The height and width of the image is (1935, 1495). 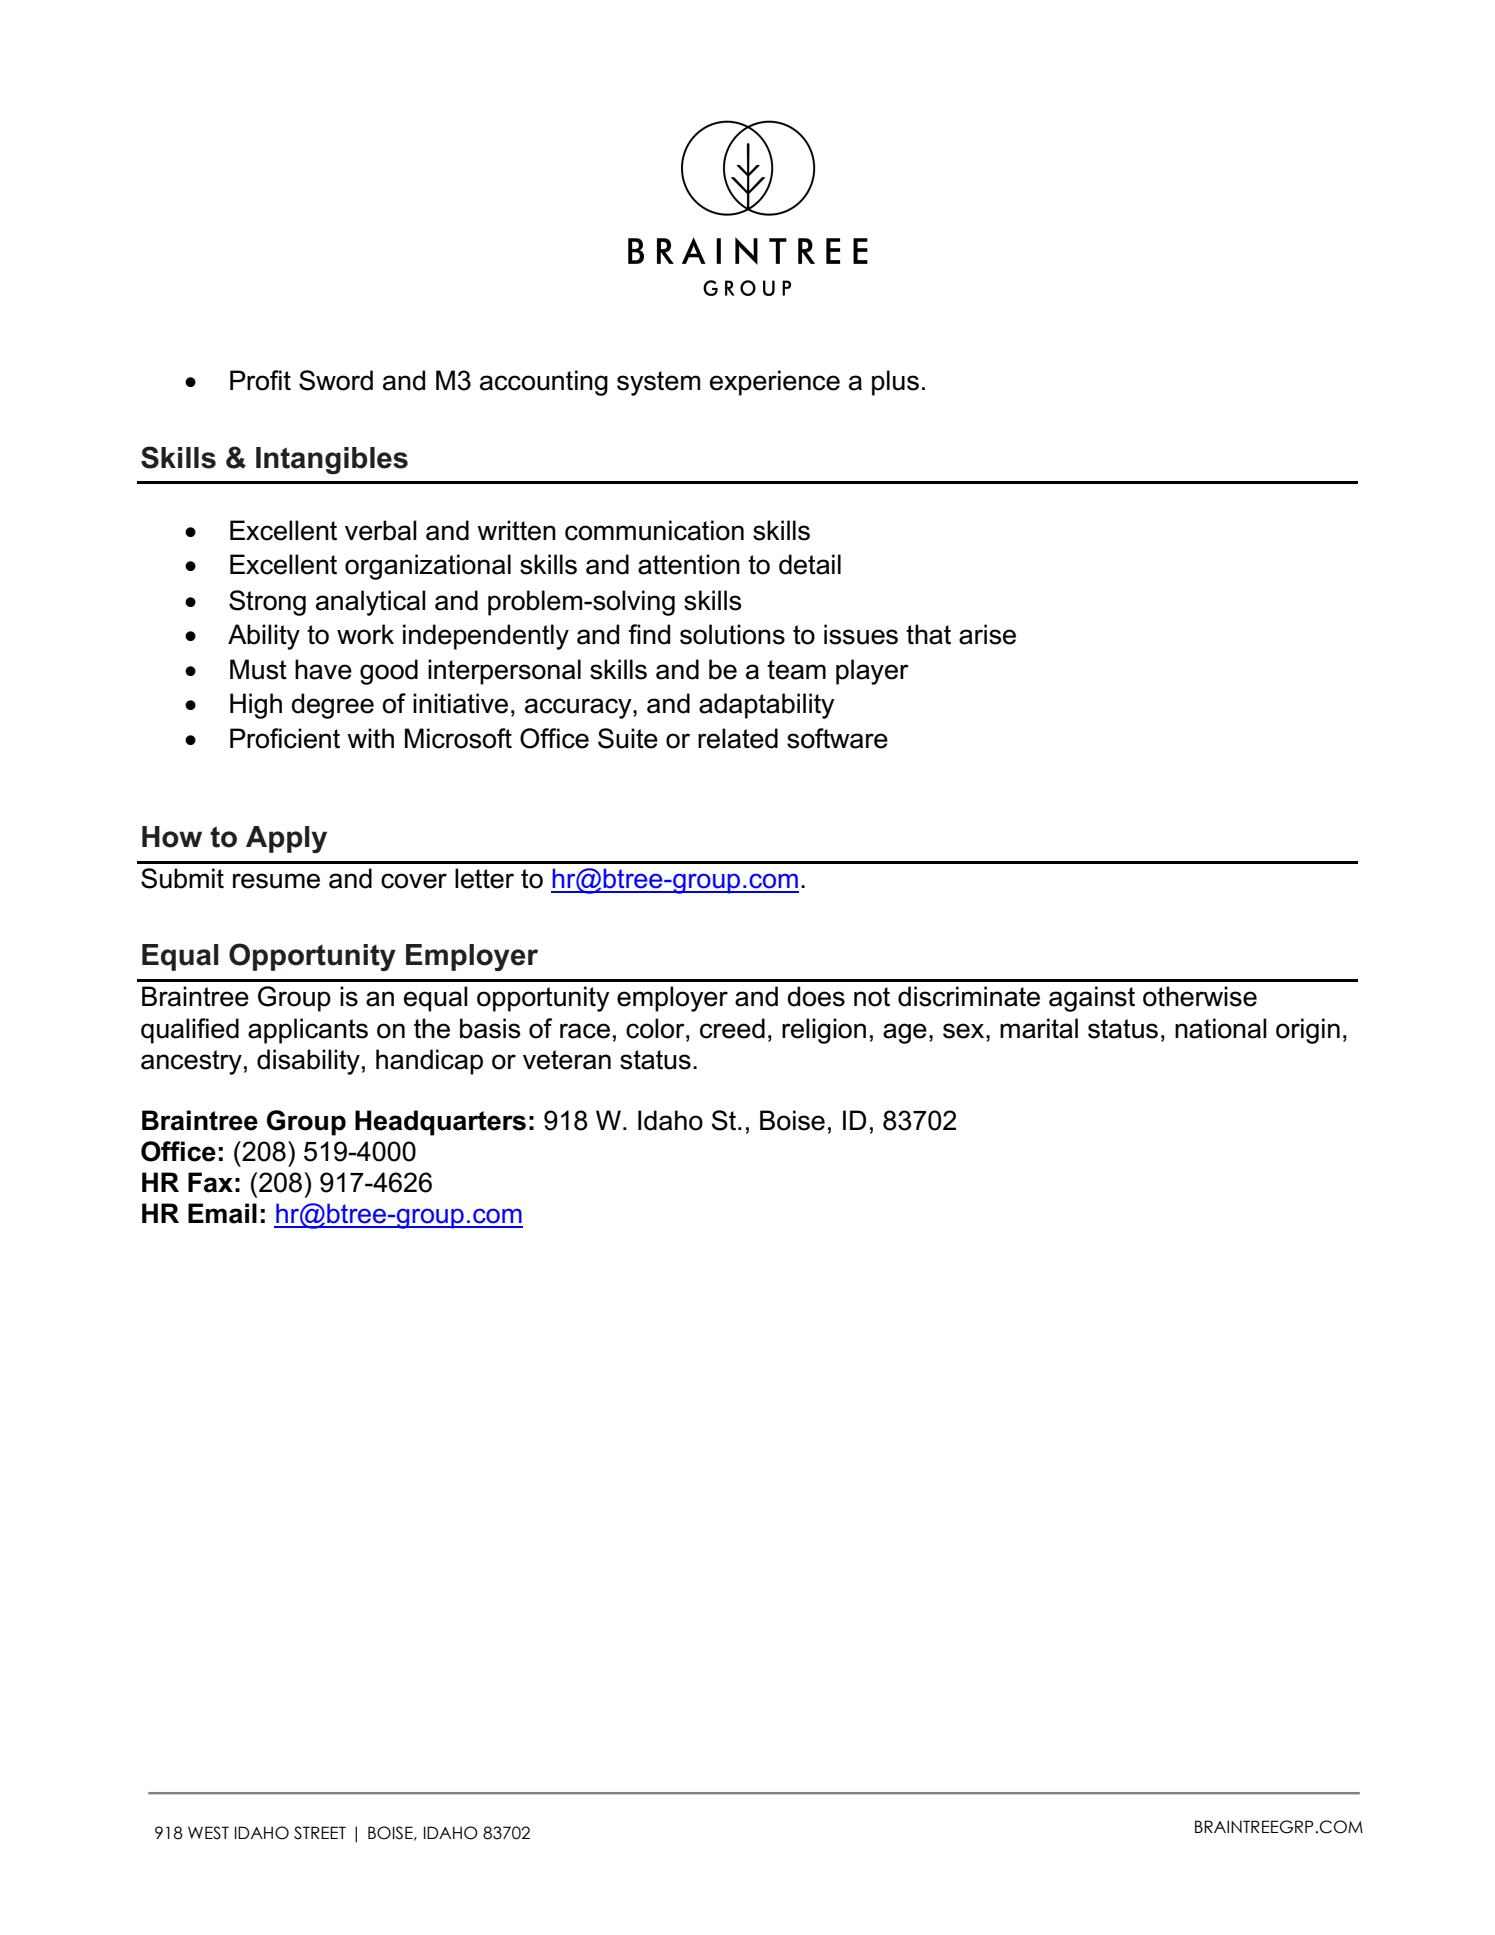 What do you see at coordinates (1308, 1031) in the image?
I see `origin` at bounding box center [1308, 1031].
